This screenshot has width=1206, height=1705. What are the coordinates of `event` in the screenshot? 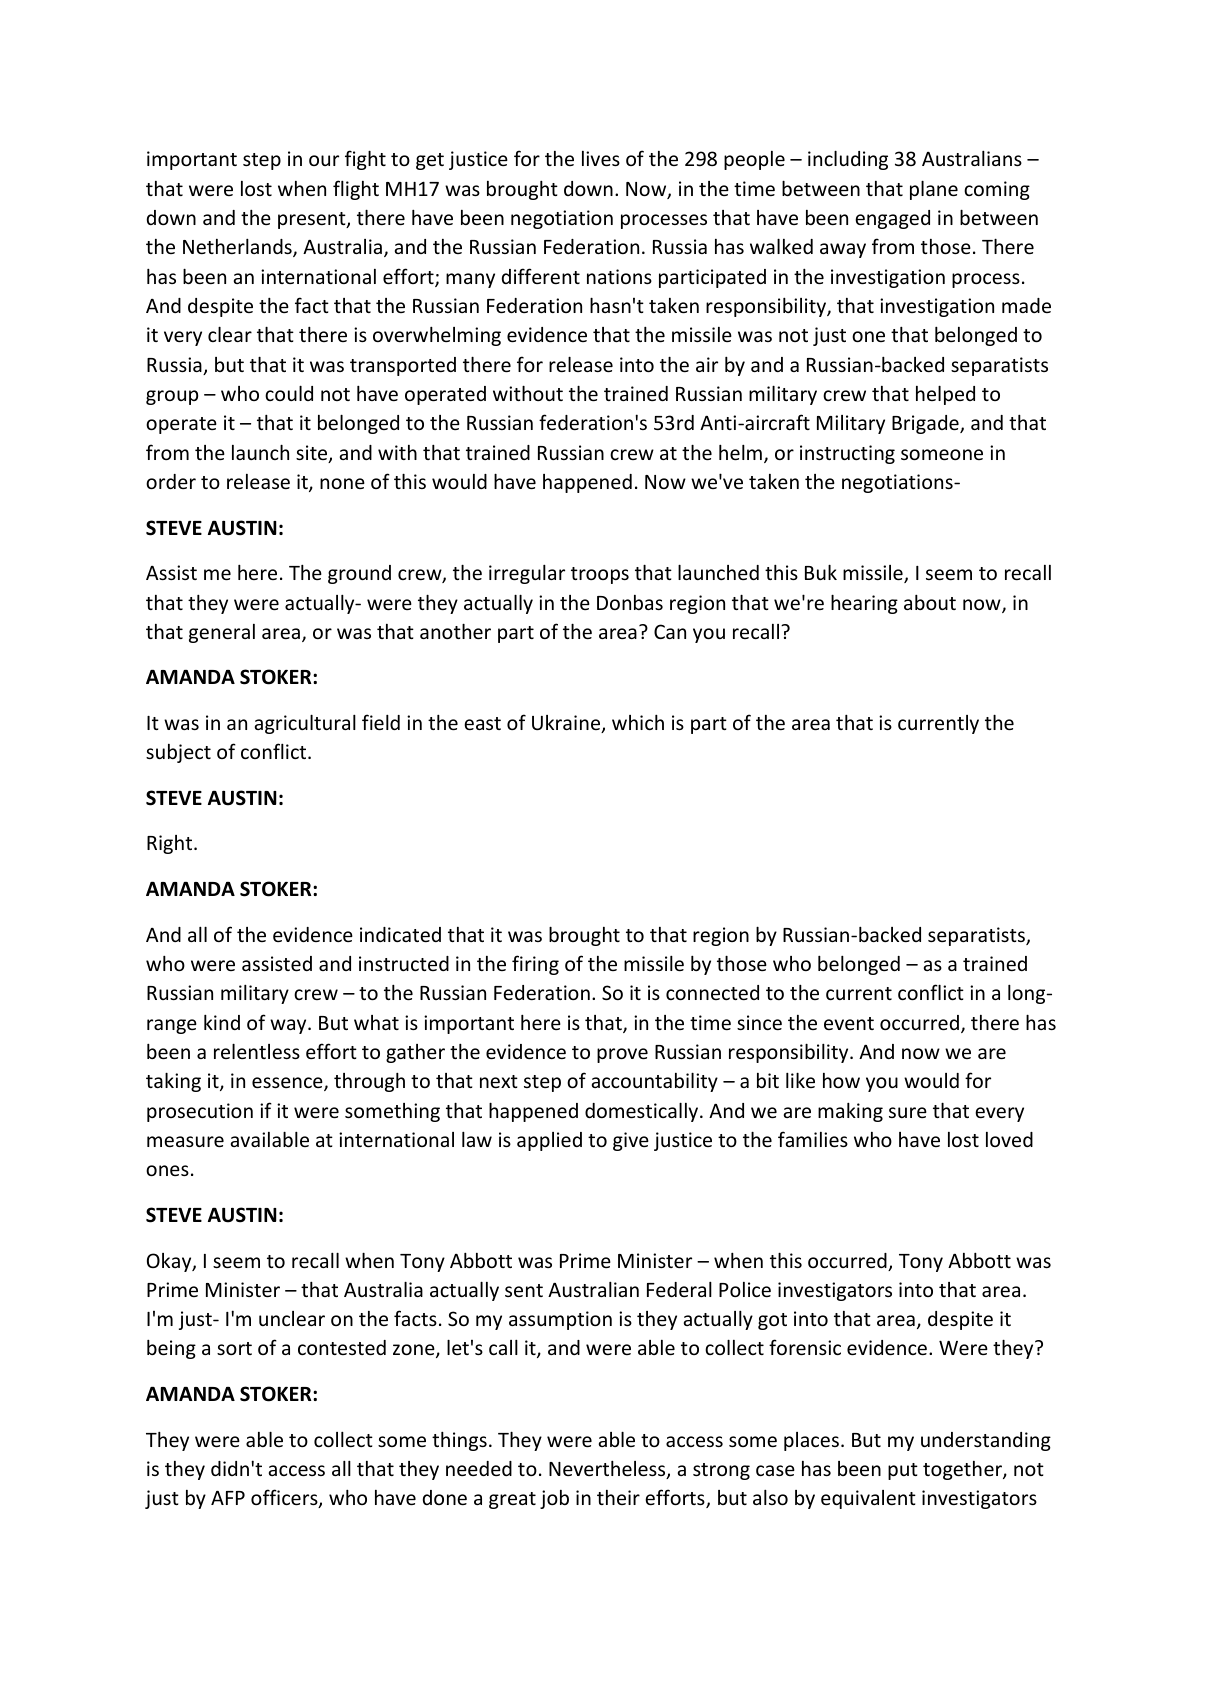 It's located at (849, 1023).
